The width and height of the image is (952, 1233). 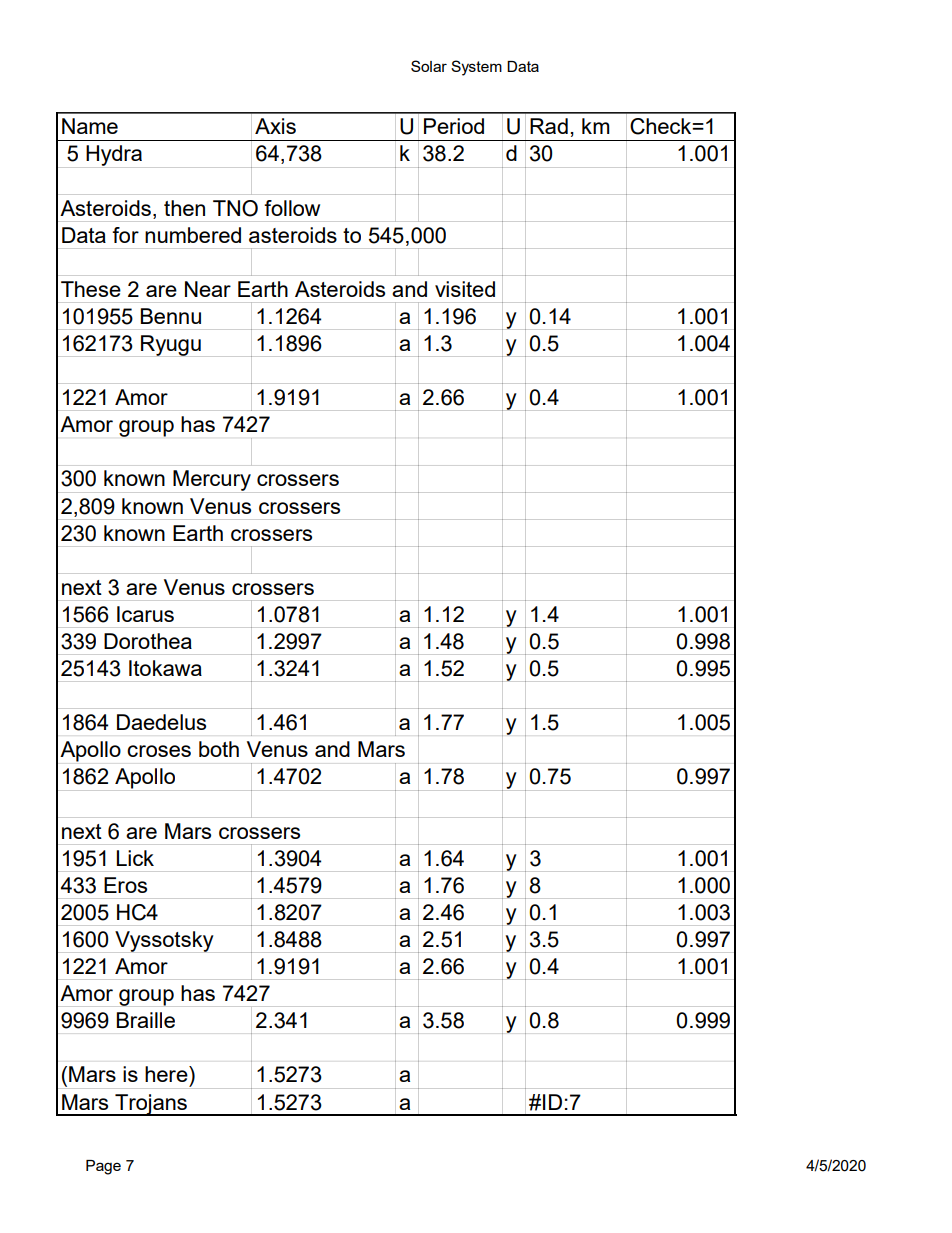 What do you see at coordinates (219, 749) in the image?
I see `both` at bounding box center [219, 749].
